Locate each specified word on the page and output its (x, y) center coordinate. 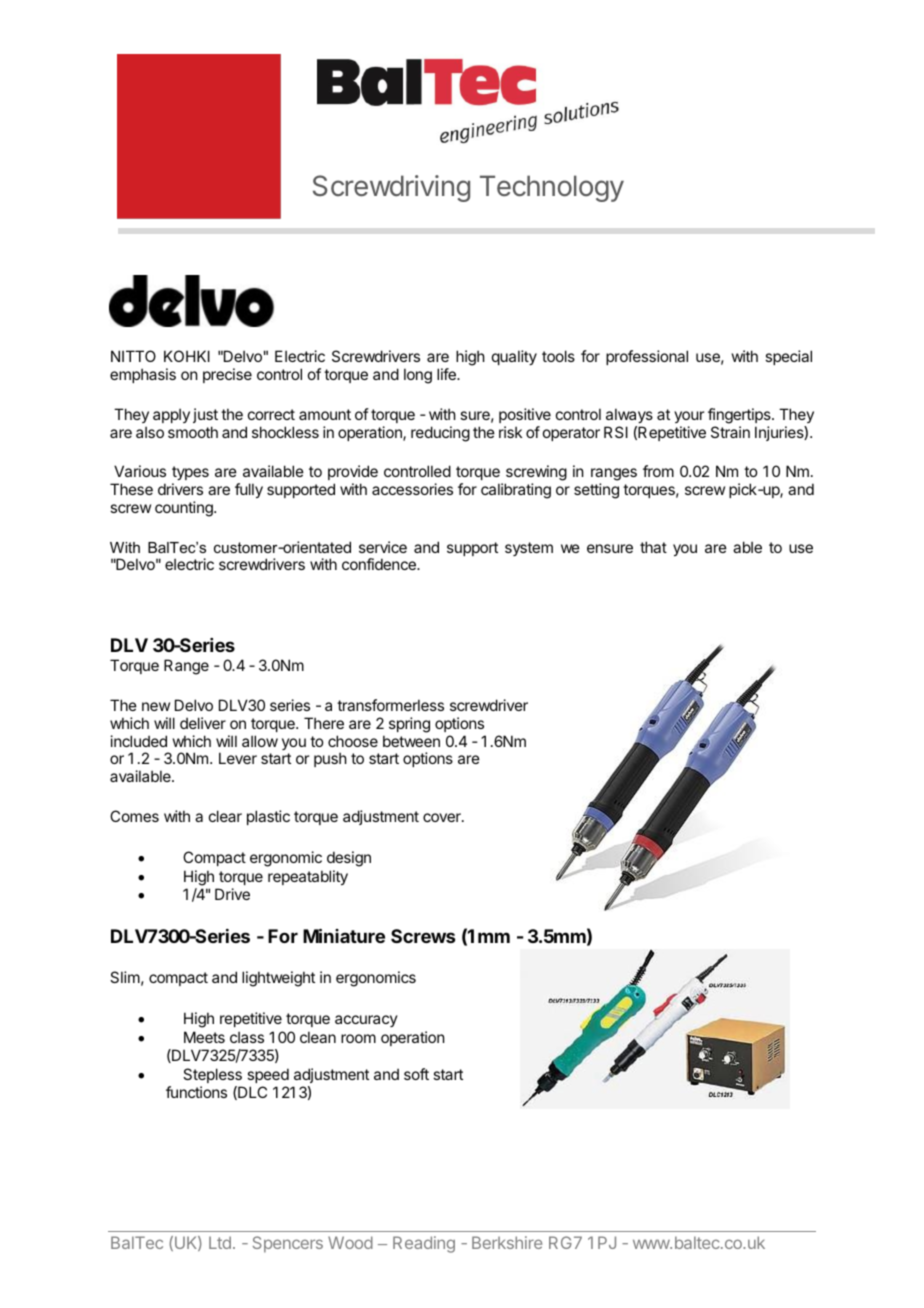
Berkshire (507, 1242)
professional (647, 357)
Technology (552, 188)
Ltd (220, 1242)
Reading (424, 1244)
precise (227, 375)
